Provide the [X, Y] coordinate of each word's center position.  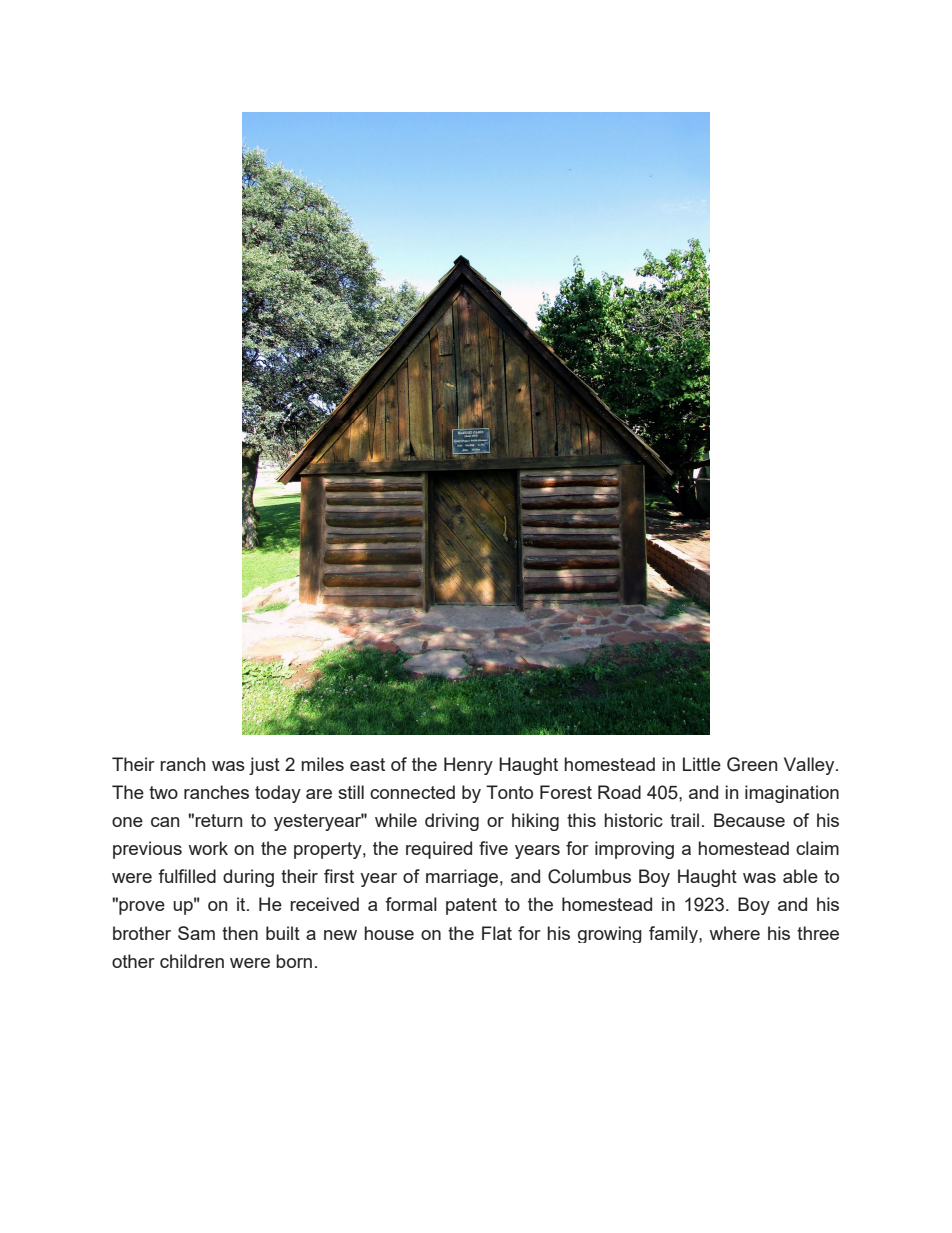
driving [452, 822]
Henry [468, 766]
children [192, 961]
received [324, 904]
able [800, 876]
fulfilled [187, 876]
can [165, 822]
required [439, 850]
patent [471, 906]
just [264, 766]
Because [749, 820]
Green [752, 764]
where [734, 933]
